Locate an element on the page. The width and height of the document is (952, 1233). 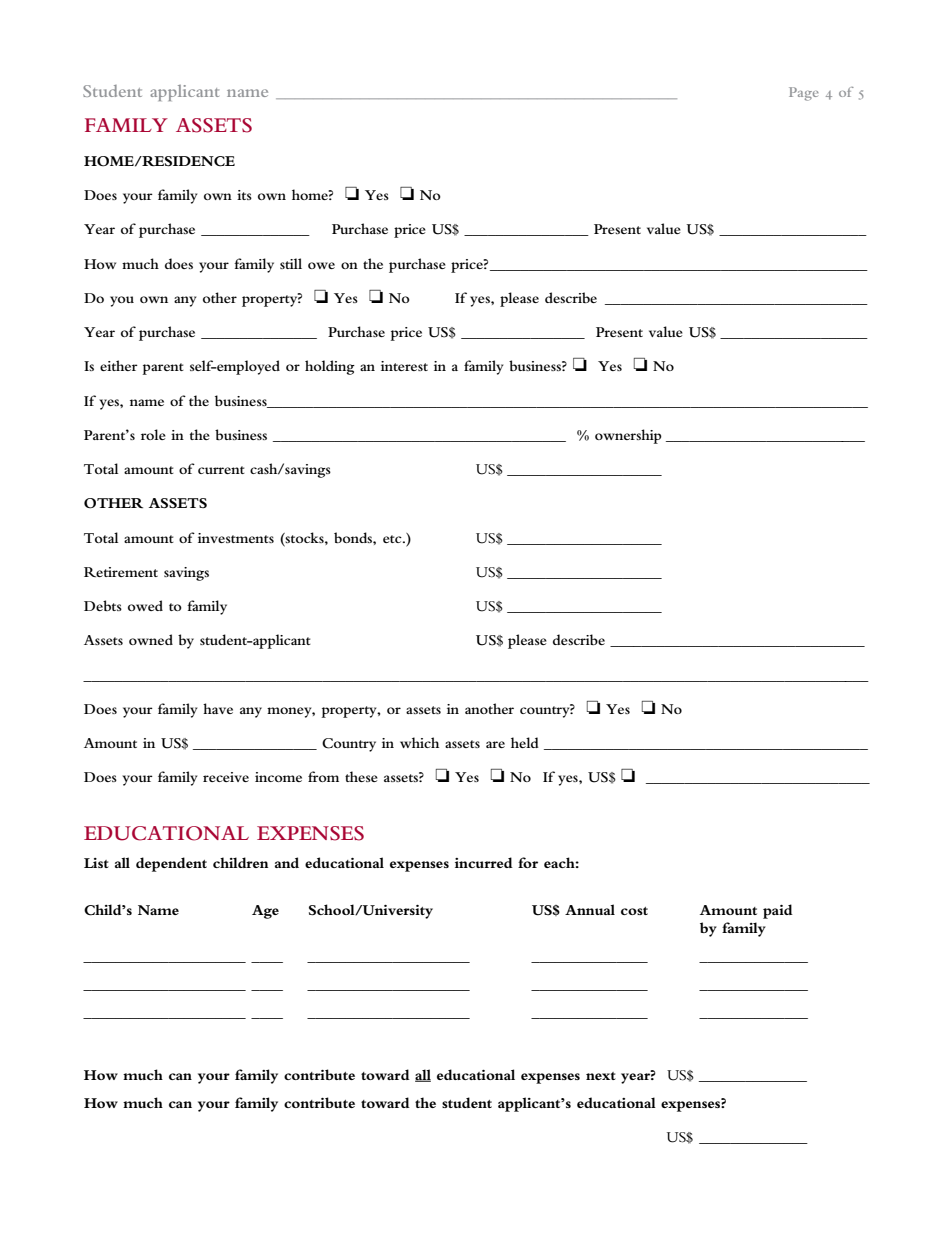
owed is located at coordinates (145, 605).
